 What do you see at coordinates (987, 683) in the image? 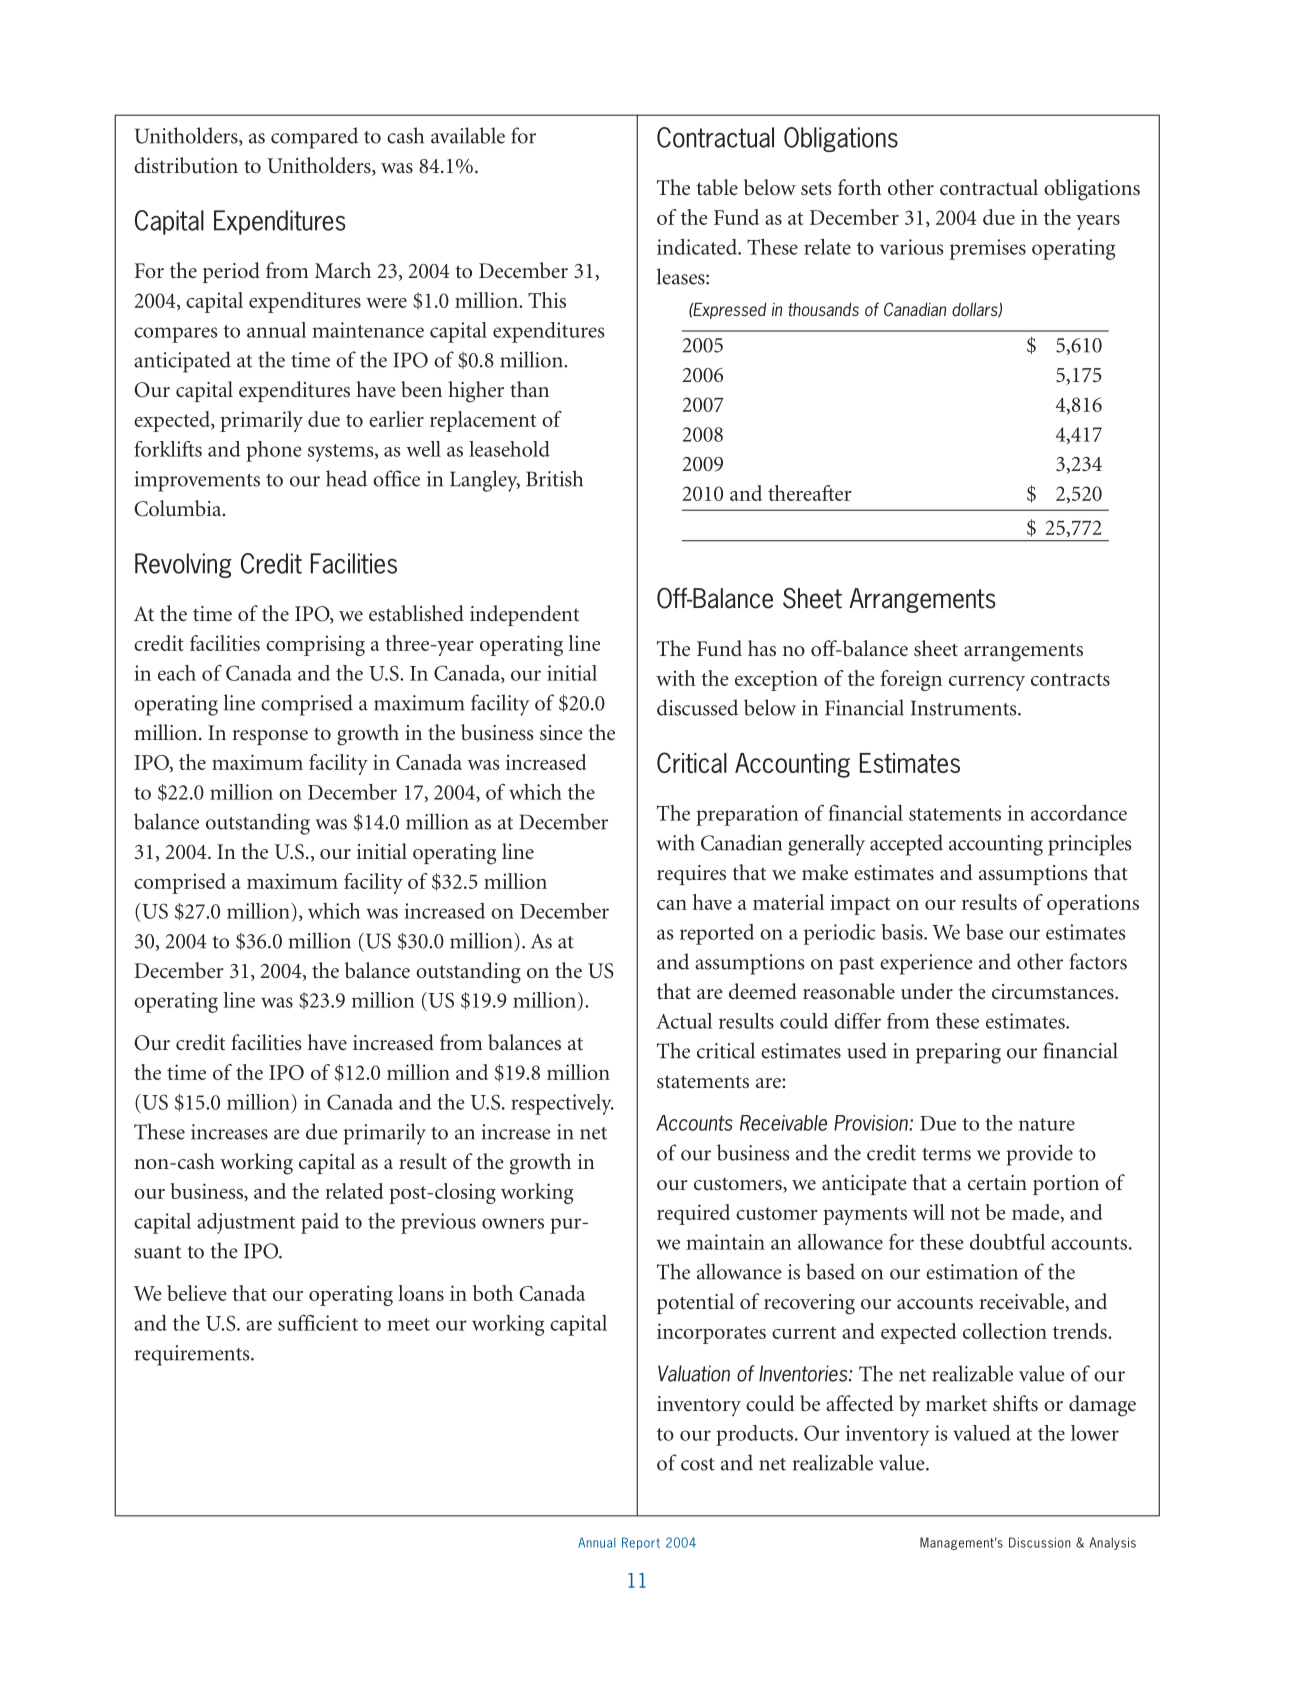
I see `currency` at bounding box center [987, 683].
